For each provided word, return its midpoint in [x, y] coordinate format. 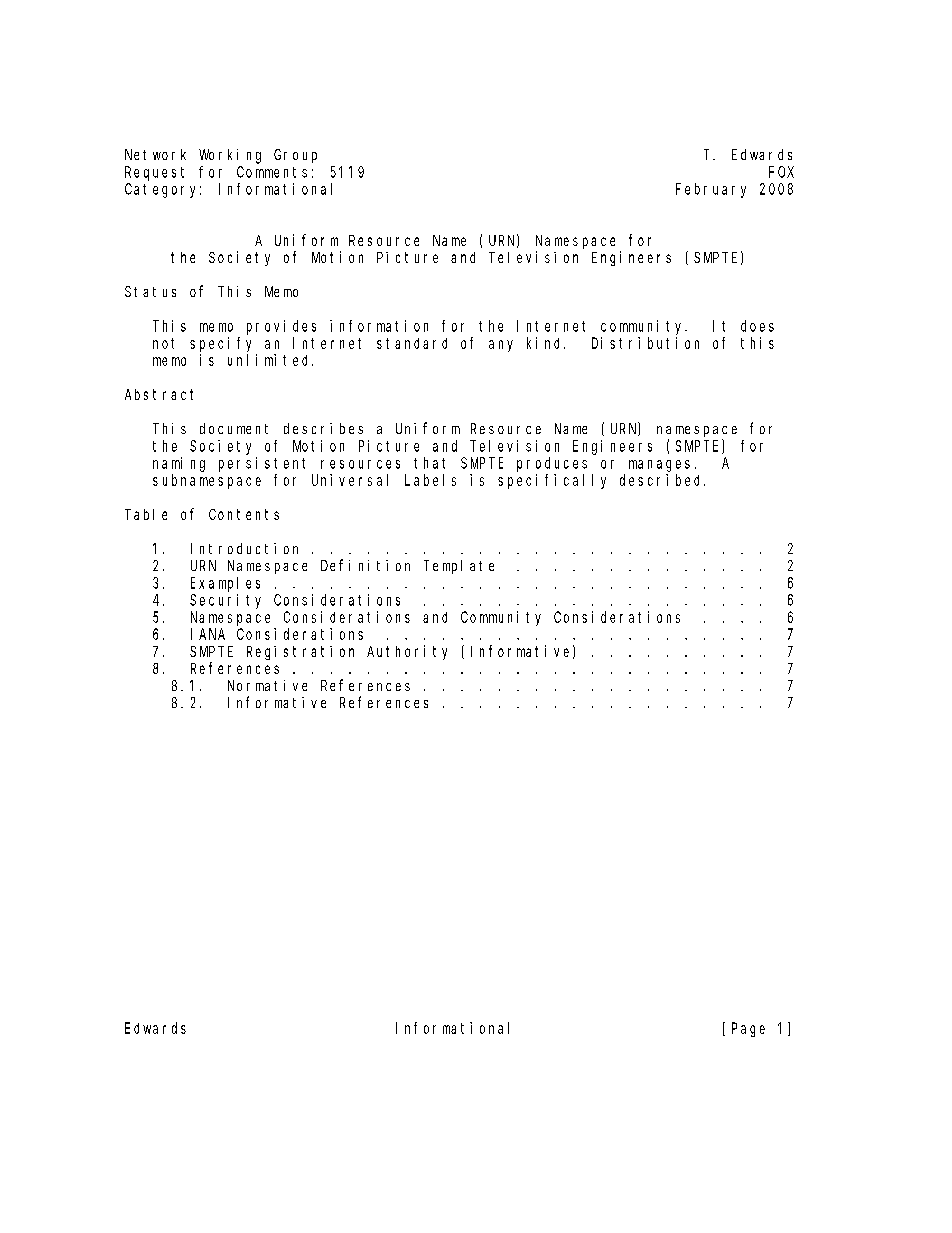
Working [230, 156]
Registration [300, 653]
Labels [430, 480]
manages [659, 466]
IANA [208, 634]
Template [459, 567]
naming [179, 464]
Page [748, 1030]
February [711, 190]
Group [295, 156]
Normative [267, 685]
